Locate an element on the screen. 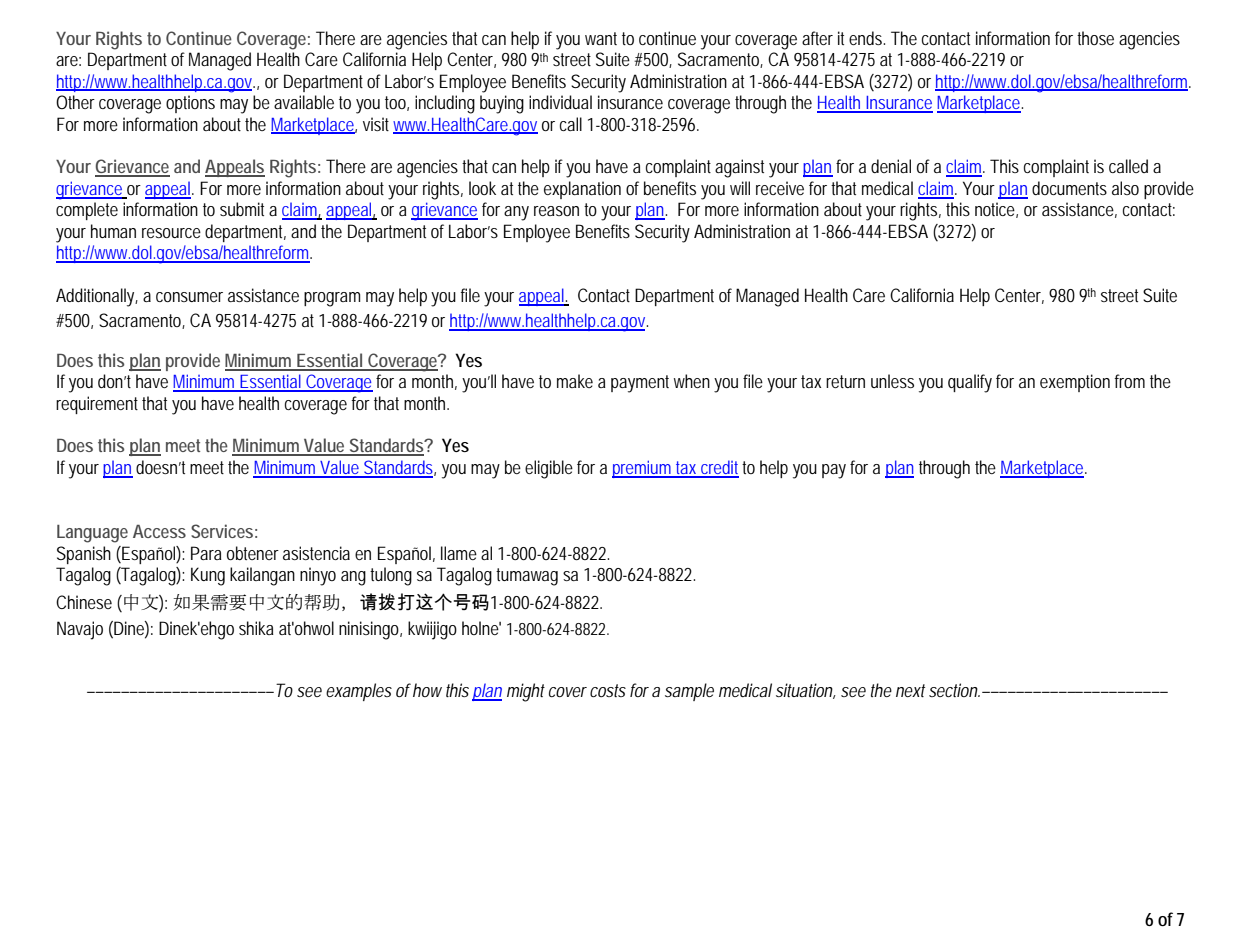 Image resolution: width=1233 pixels, height=952 pixels. notice is located at coordinates (995, 209).
